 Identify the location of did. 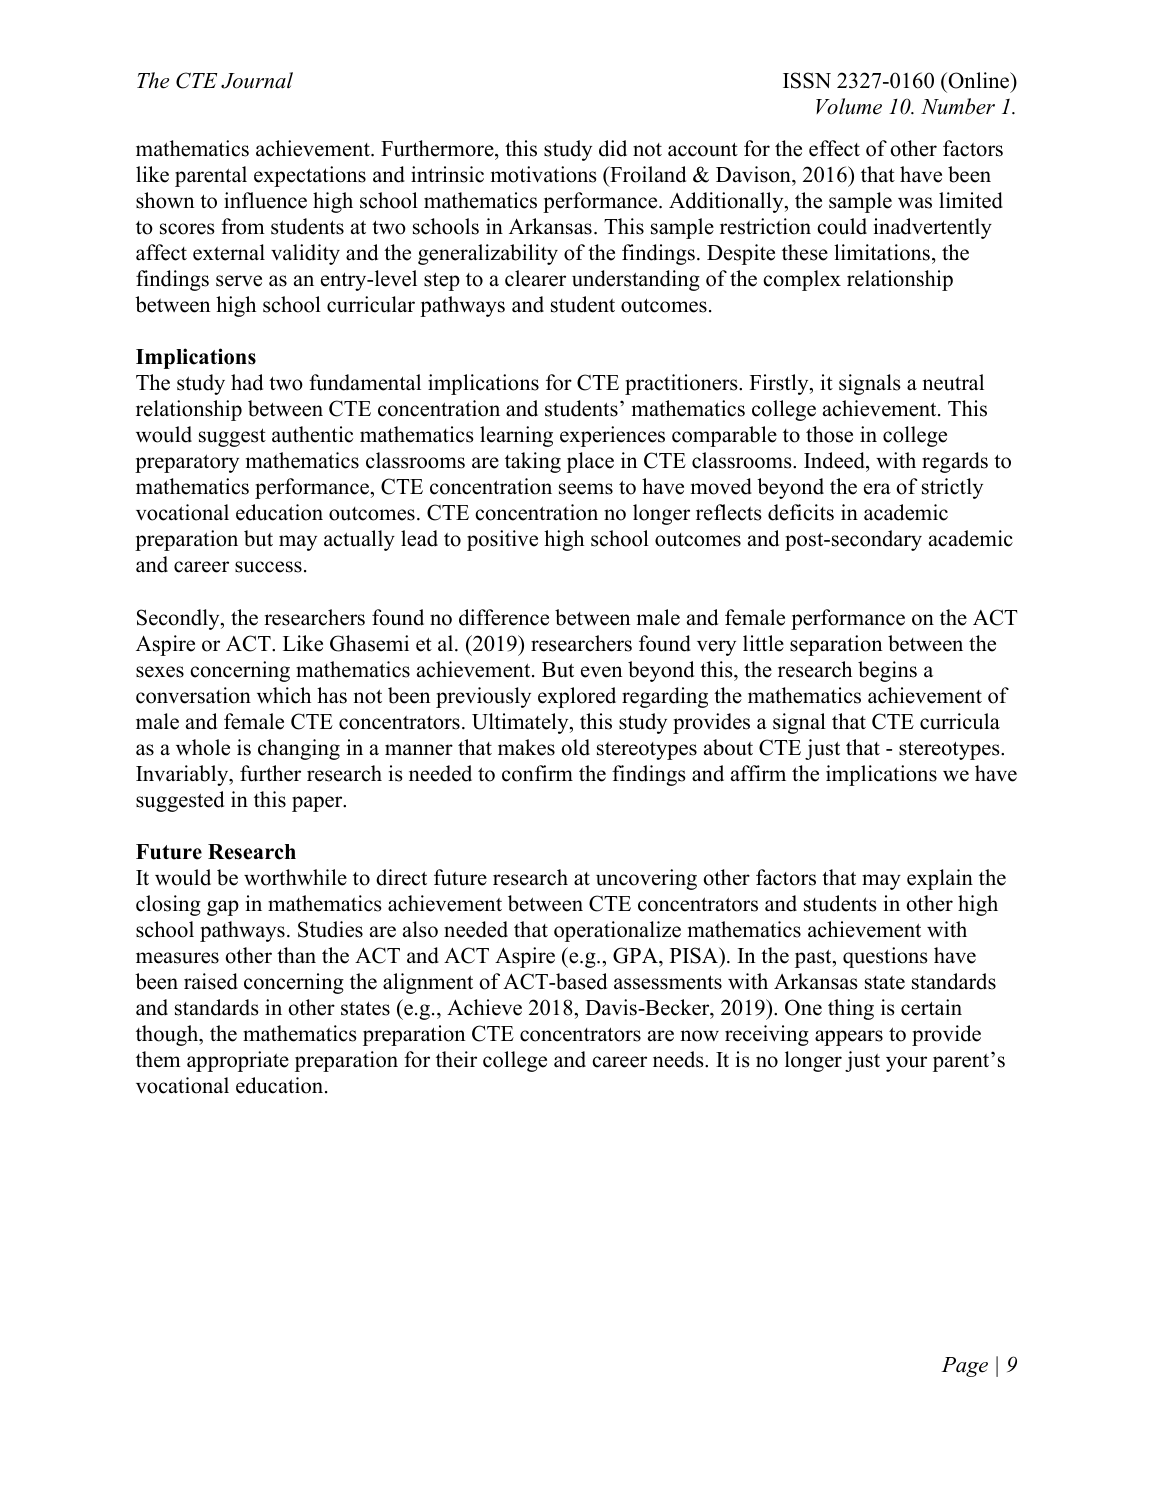
(613, 148).
